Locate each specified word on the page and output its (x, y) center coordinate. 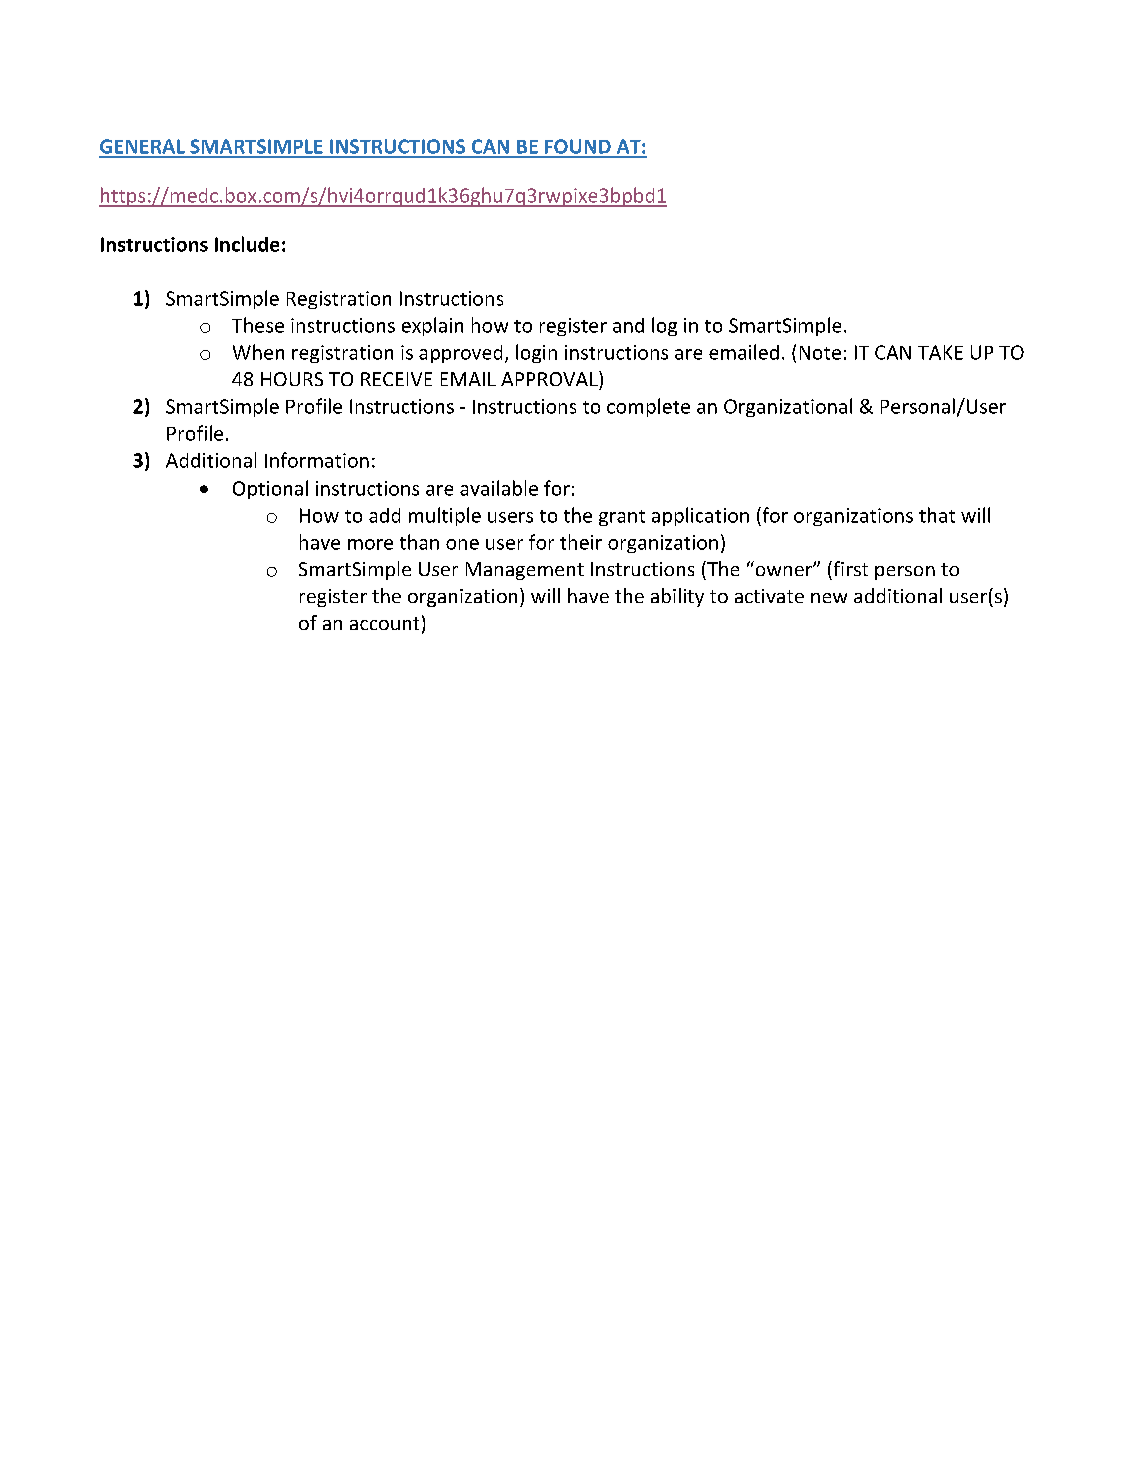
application (700, 516)
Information (317, 460)
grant (622, 518)
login (536, 353)
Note (820, 353)
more (370, 544)
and (628, 325)
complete (648, 407)
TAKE (940, 352)
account (384, 623)
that (937, 515)
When (258, 352)
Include (247, 244)
